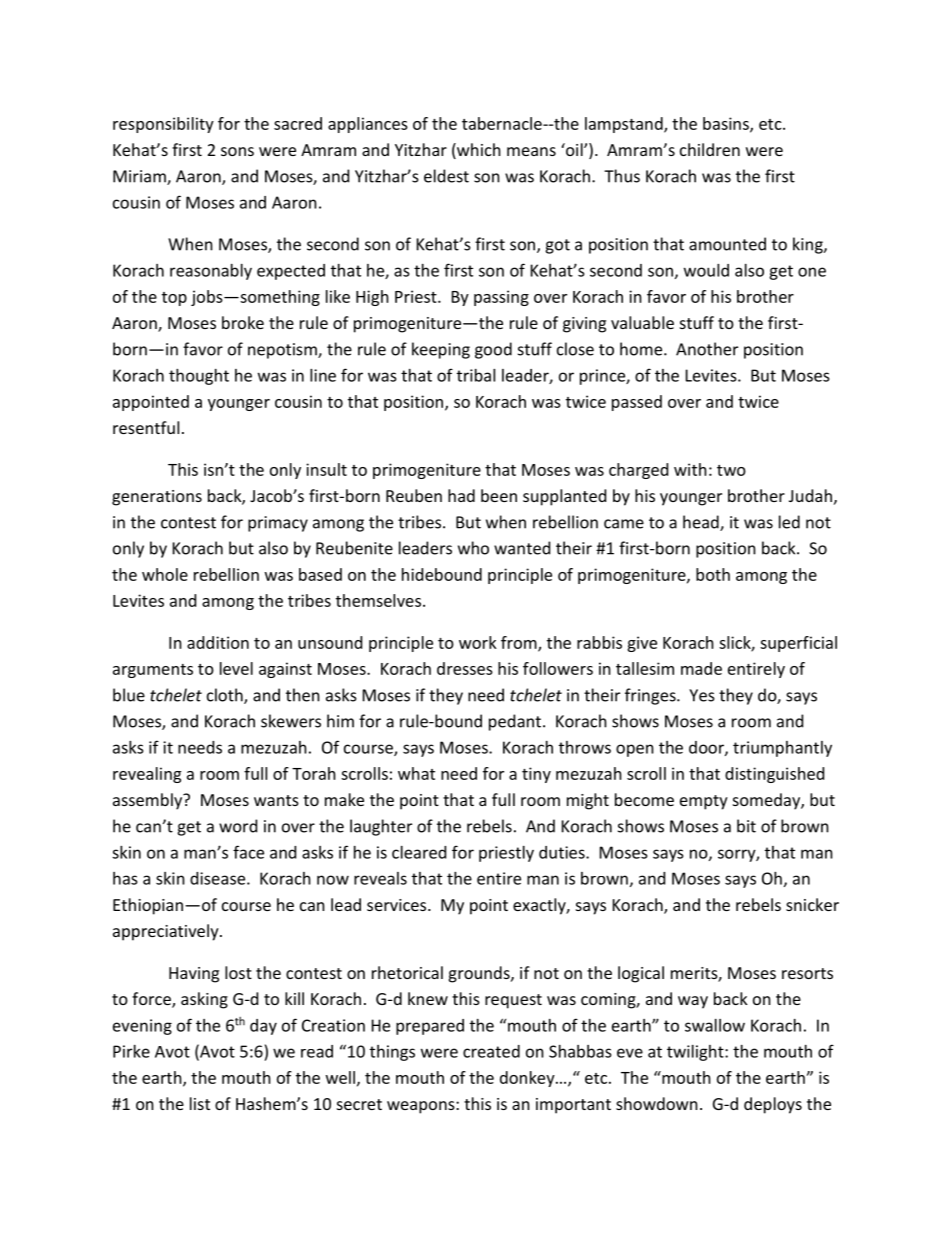 This image has height=1233, width=952. What do you see at coordinates (200, 1103) in the image?
I see `list` at bounding box center [200, 1103].
